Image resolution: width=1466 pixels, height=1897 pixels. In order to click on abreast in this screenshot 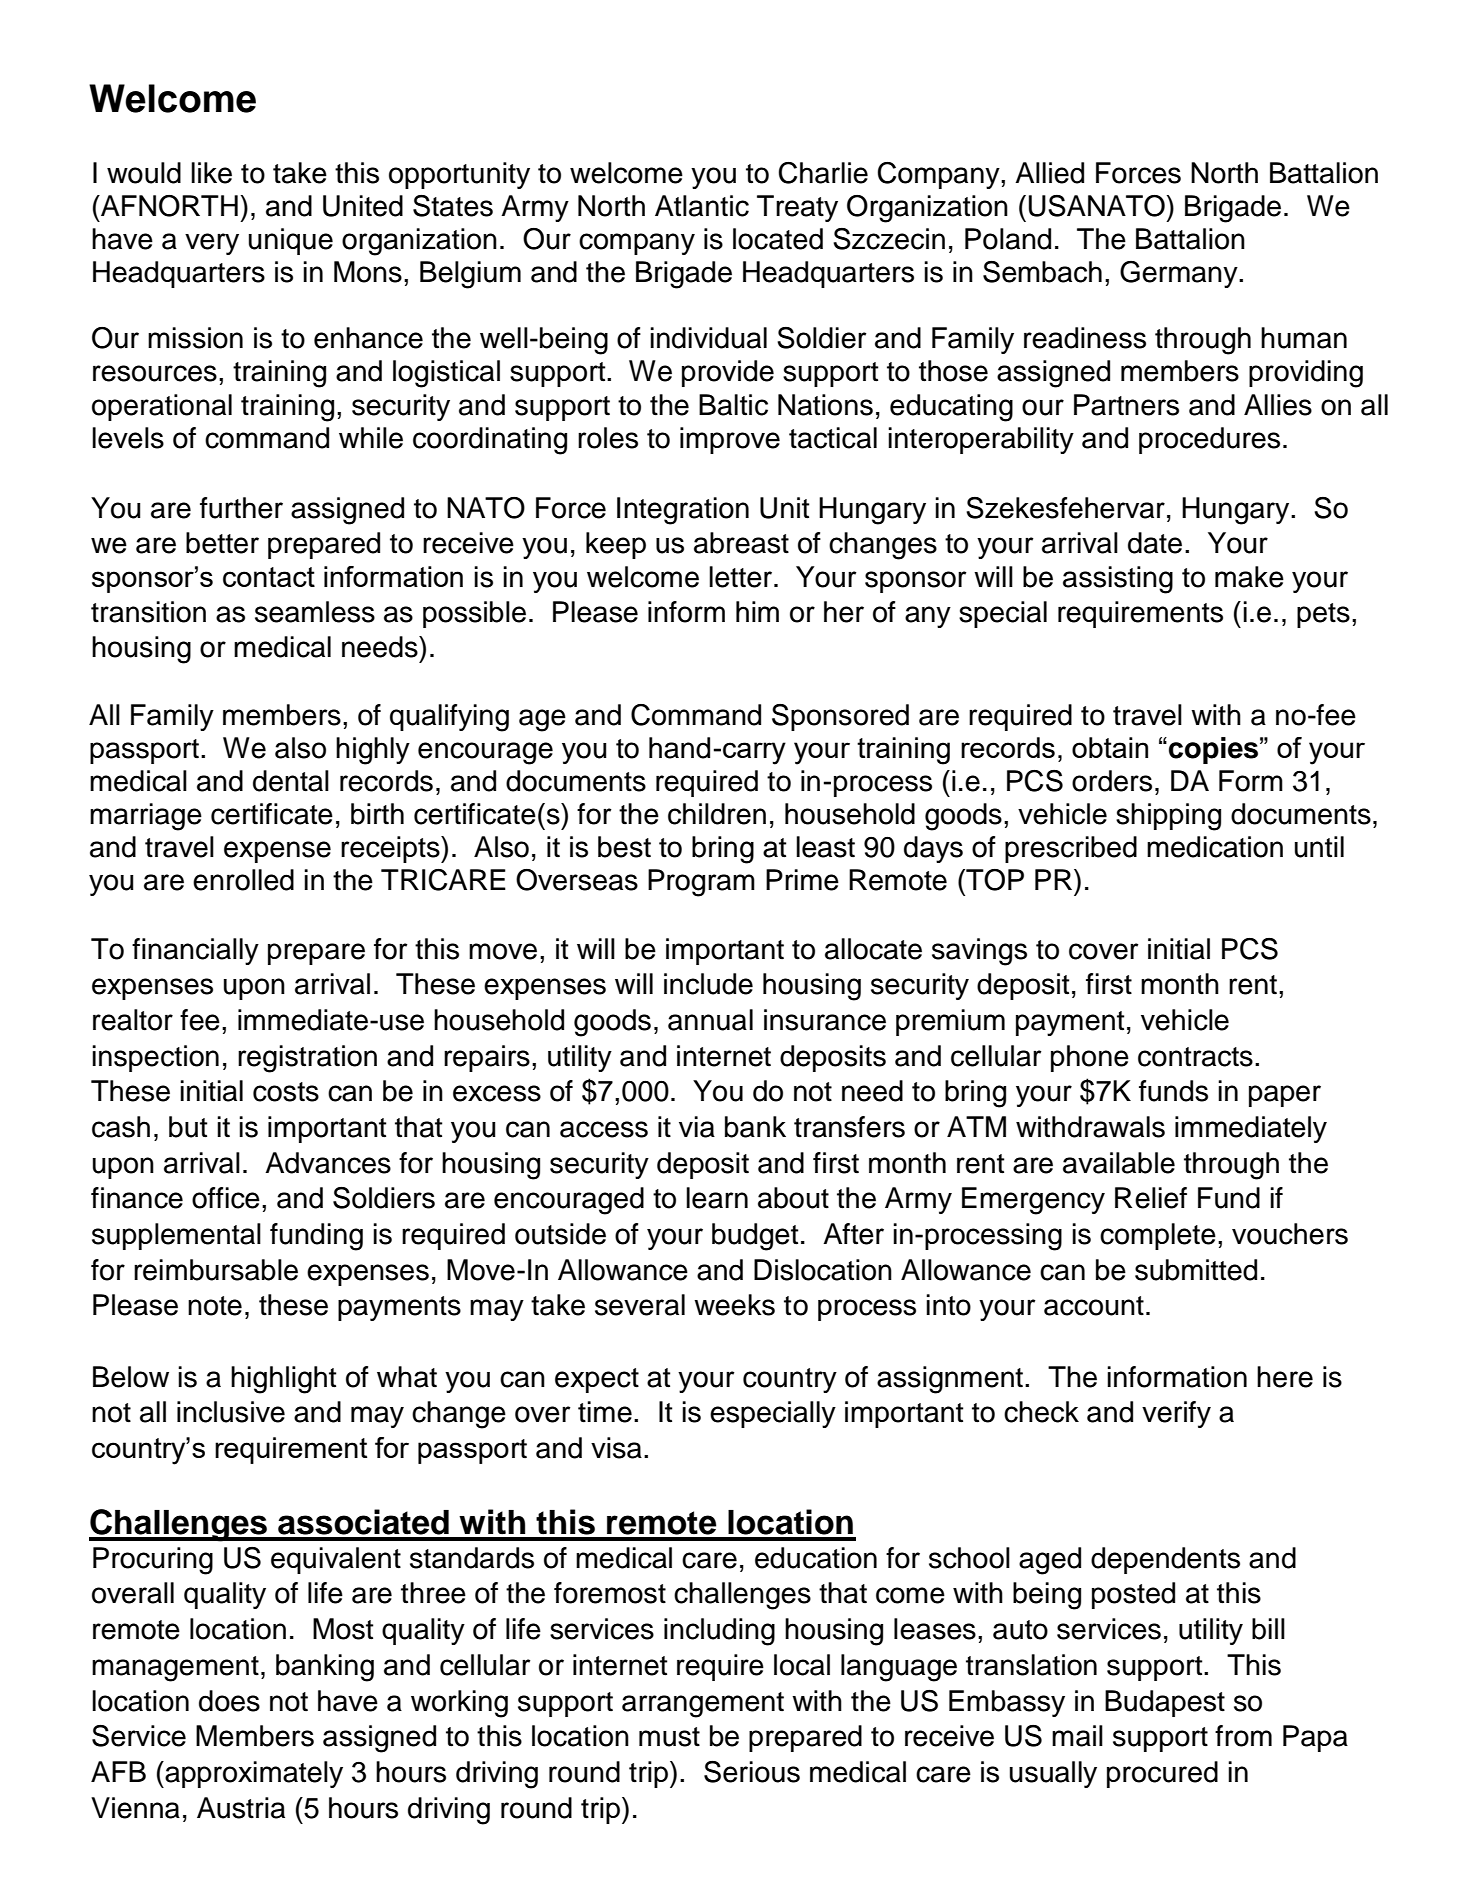, I will do `click(741, 543)`.
